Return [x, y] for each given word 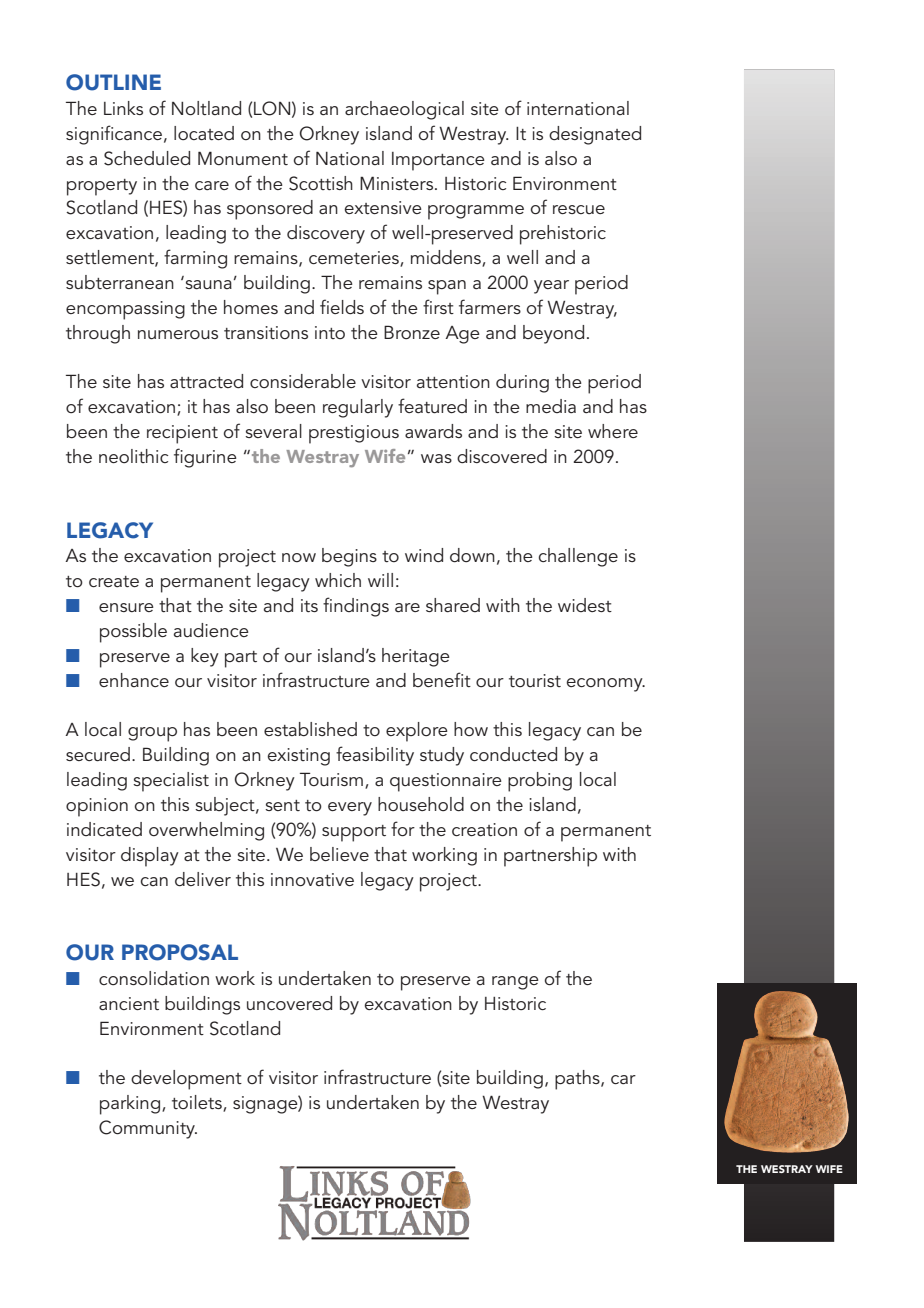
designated [595, 135]
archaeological [404, 110]
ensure [126, 607]
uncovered [289, 1003]
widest [585, 605]
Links [123, 108]
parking [130, 1105]
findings [356, 607]
